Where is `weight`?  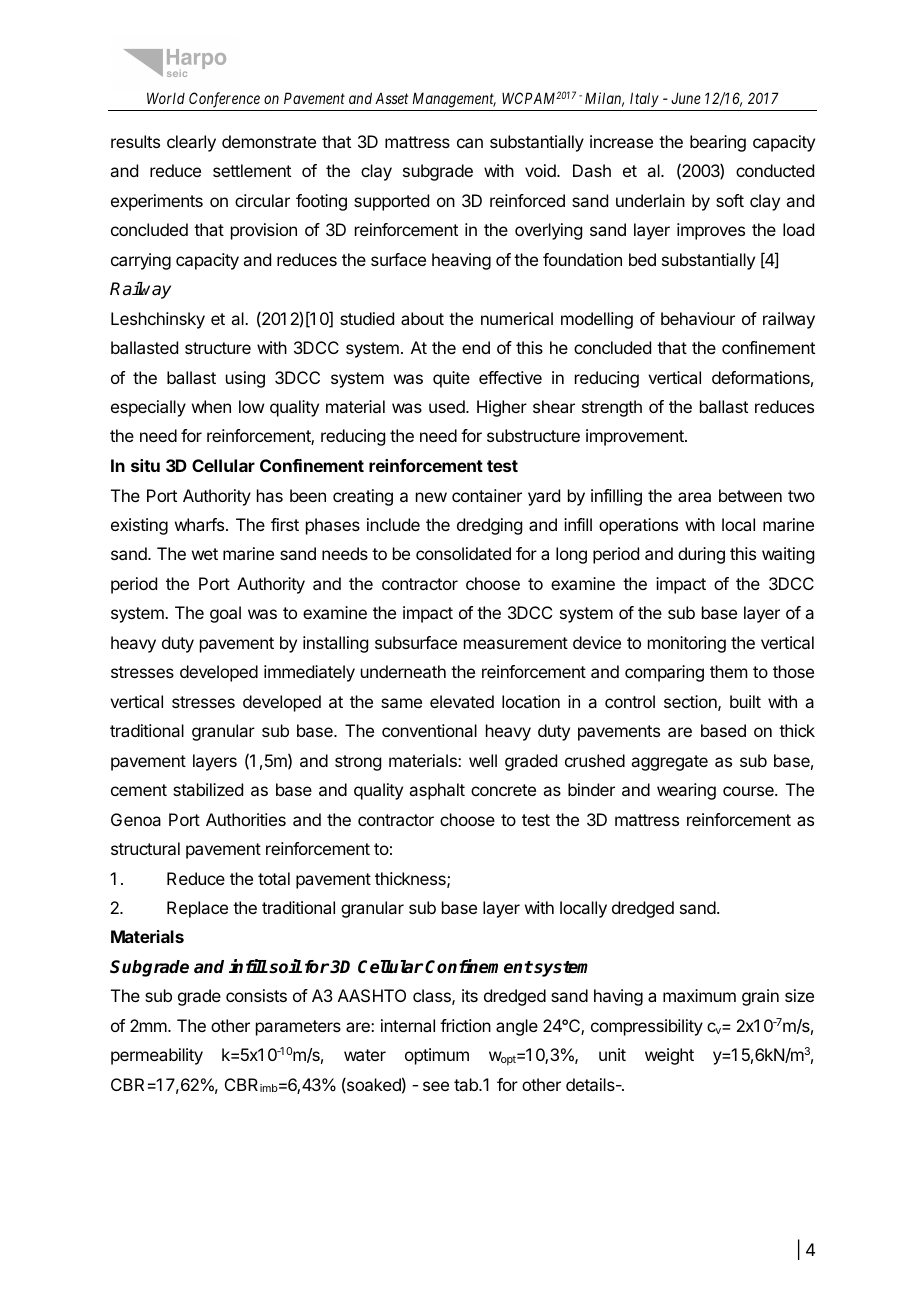
weight is located at coordinates (669, 1056).
